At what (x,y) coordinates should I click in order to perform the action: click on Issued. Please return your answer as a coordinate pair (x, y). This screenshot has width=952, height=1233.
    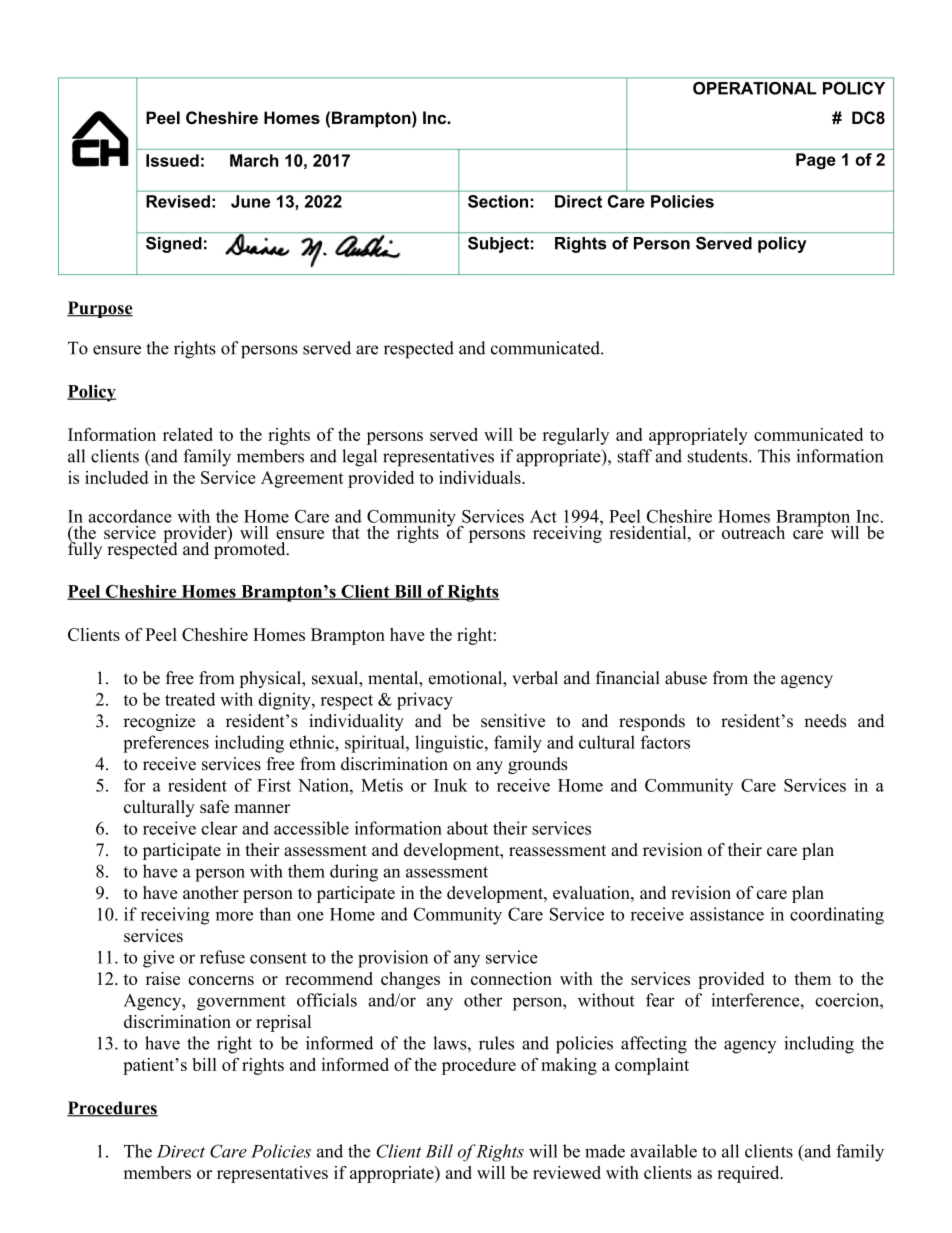
    Looking at the image, I should click on (172, 160).
